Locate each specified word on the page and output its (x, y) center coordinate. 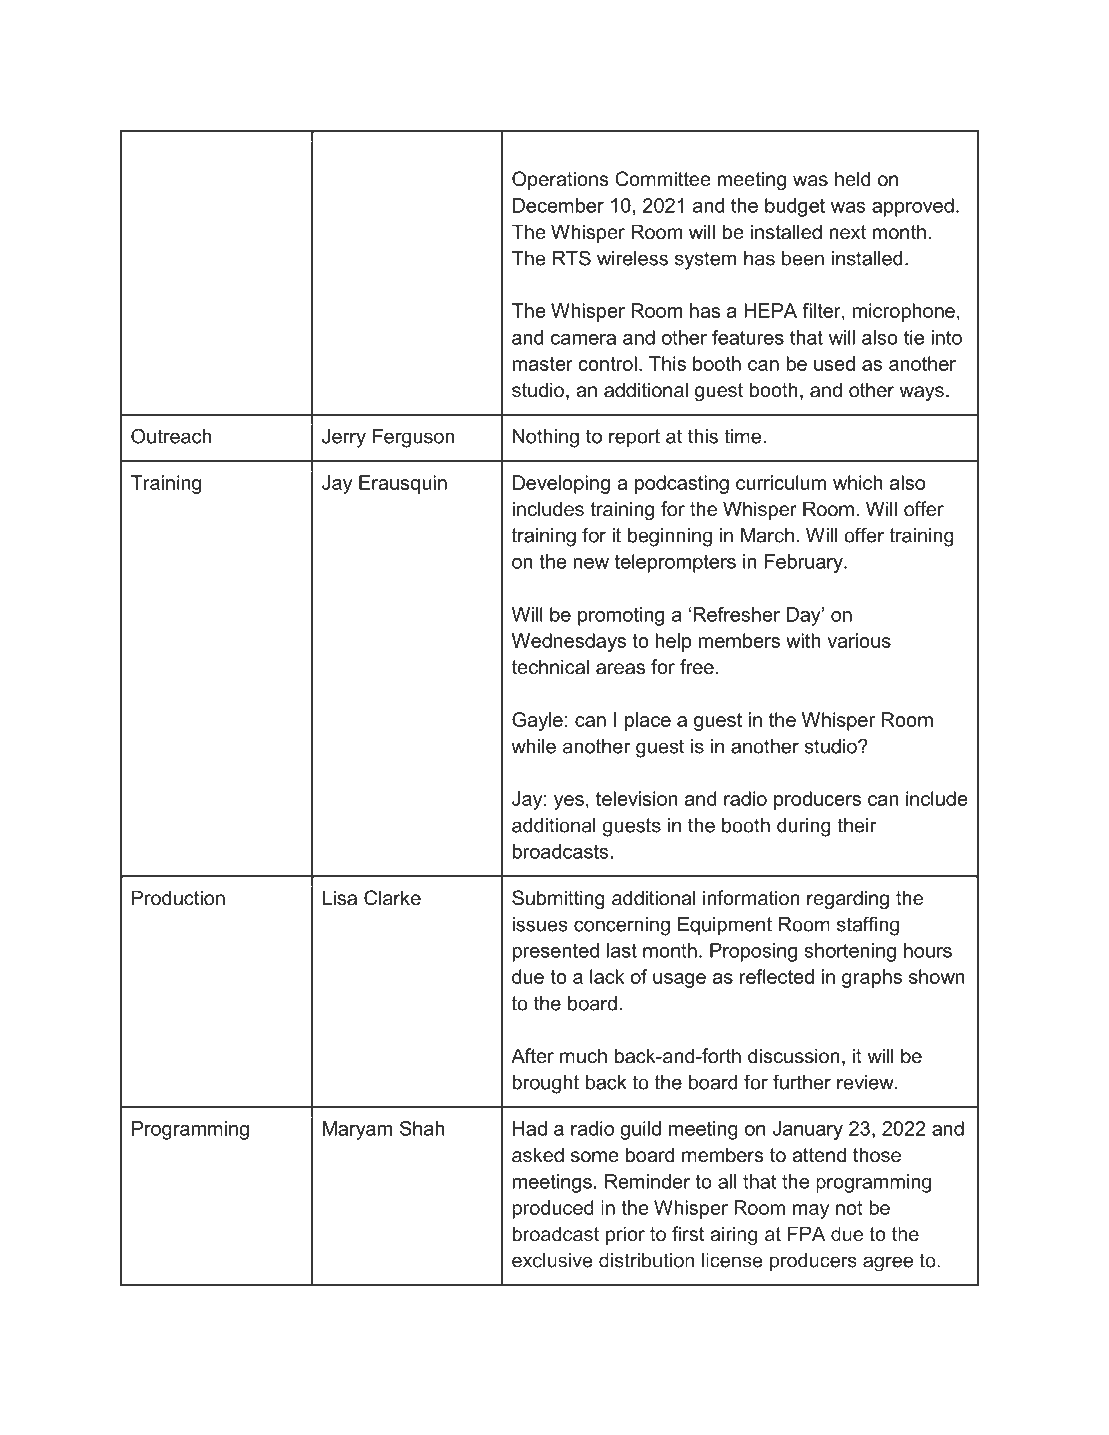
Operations (560, 180)
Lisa (340, 898)
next (848, 232)
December (558, 205)
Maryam (357, 1130)
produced (553, 1209)
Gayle (537, 721)
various (859, 640)
